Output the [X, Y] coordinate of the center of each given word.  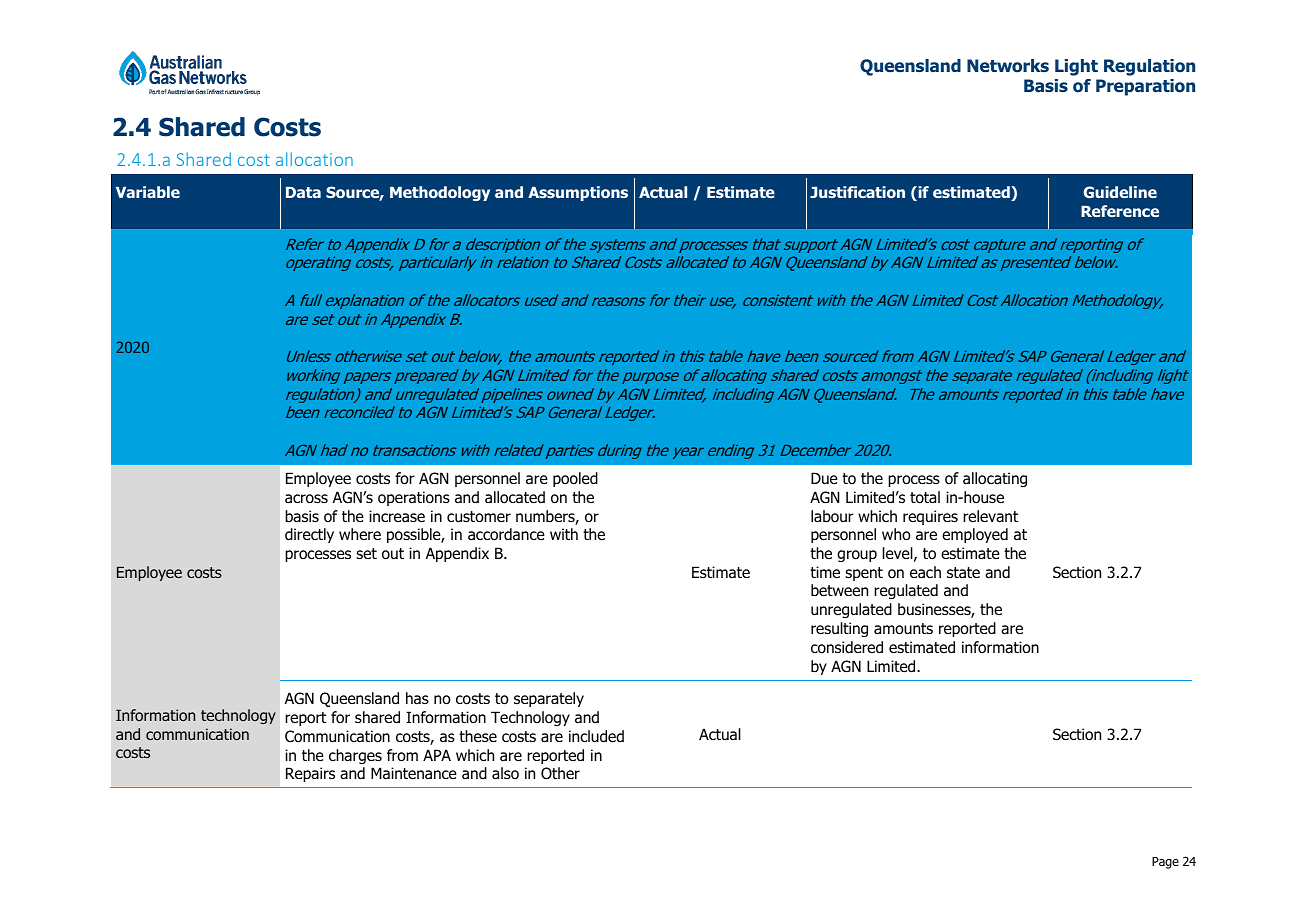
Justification [857, 192]
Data [303, 192]
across [306, 499]
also [505, 773]
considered [847, 647]
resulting [839, 629]
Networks [1008, 66]
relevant [990, 516]
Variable [148, 192]
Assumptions [578, 193]
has [417, 698]
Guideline [1120, 192]
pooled [575, 479]
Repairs [310, 774]
